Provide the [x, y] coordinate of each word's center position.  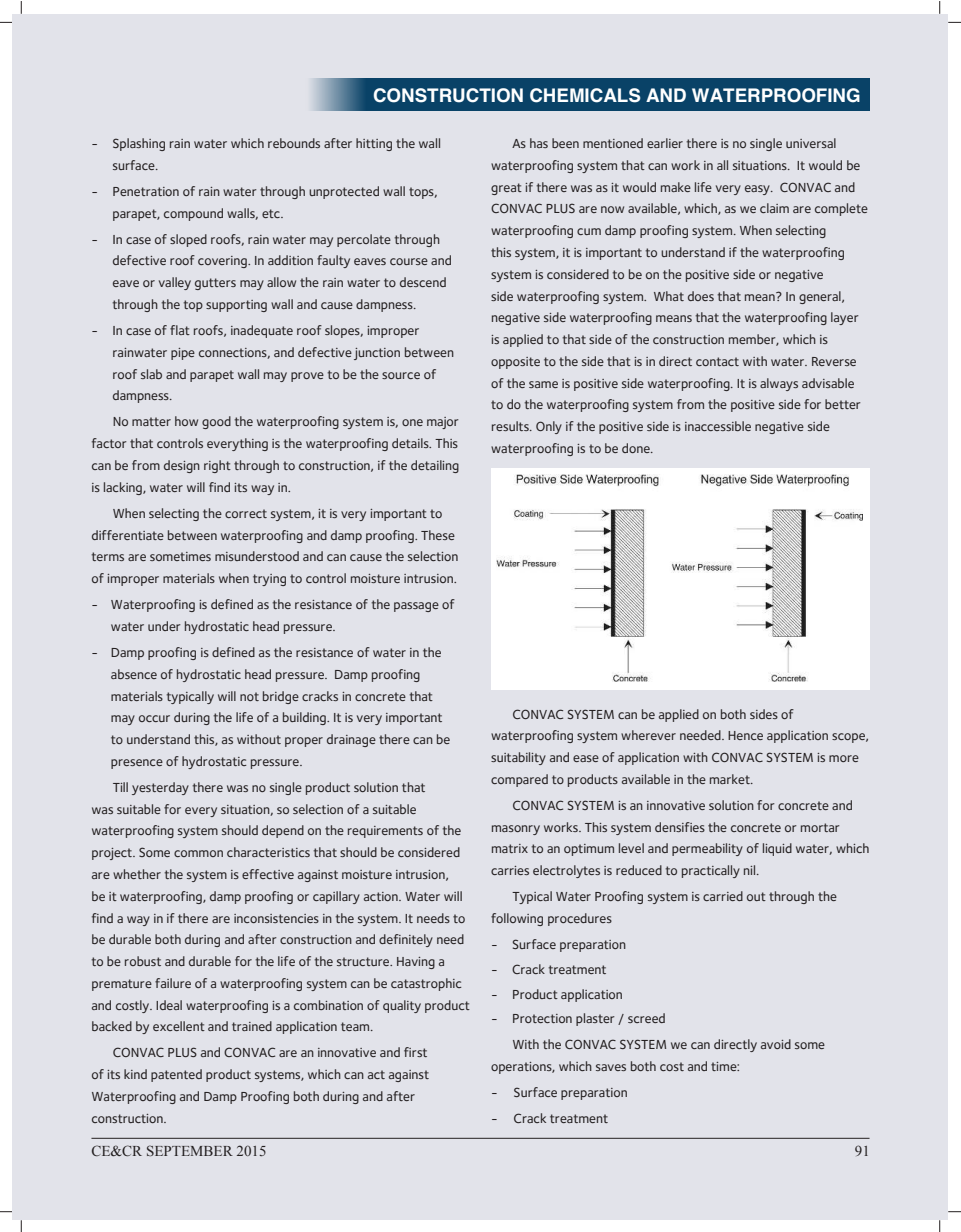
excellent [179, 1026]
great [506, 189]
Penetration [146, 191]
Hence [745, 735]
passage [416, 607]
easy [758, 190]
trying [269, 580]
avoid [776, 1044]
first [415, 1052]
